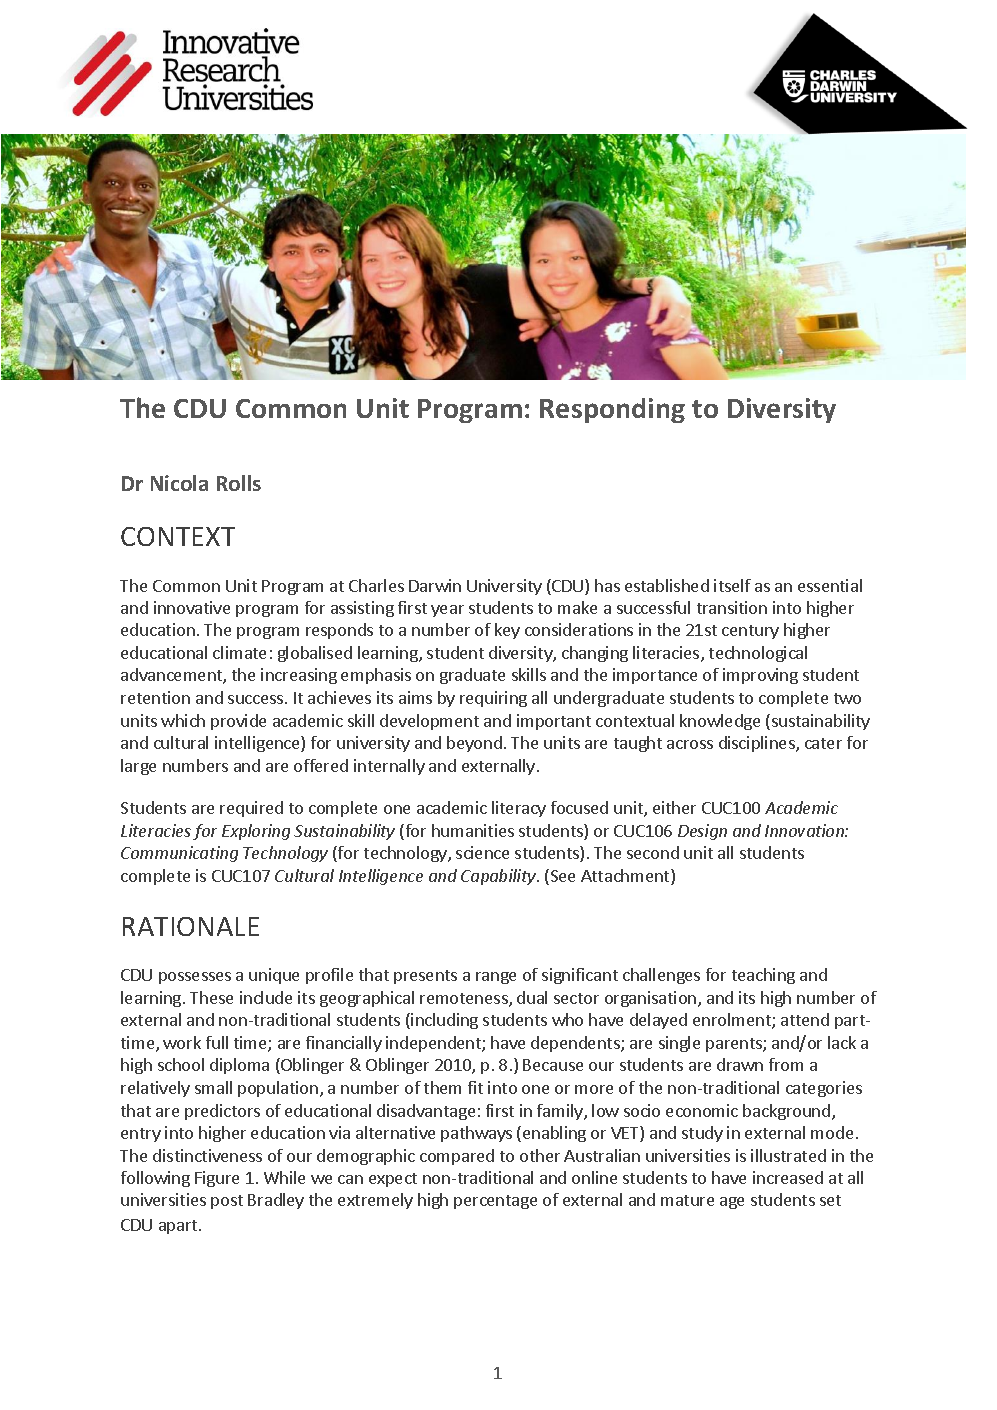 This screenshot has width=997, height=1410. What do you see at coordinates (612, 410) in the screenshot?
I see `Responding` at bounding box center [612, 410].
